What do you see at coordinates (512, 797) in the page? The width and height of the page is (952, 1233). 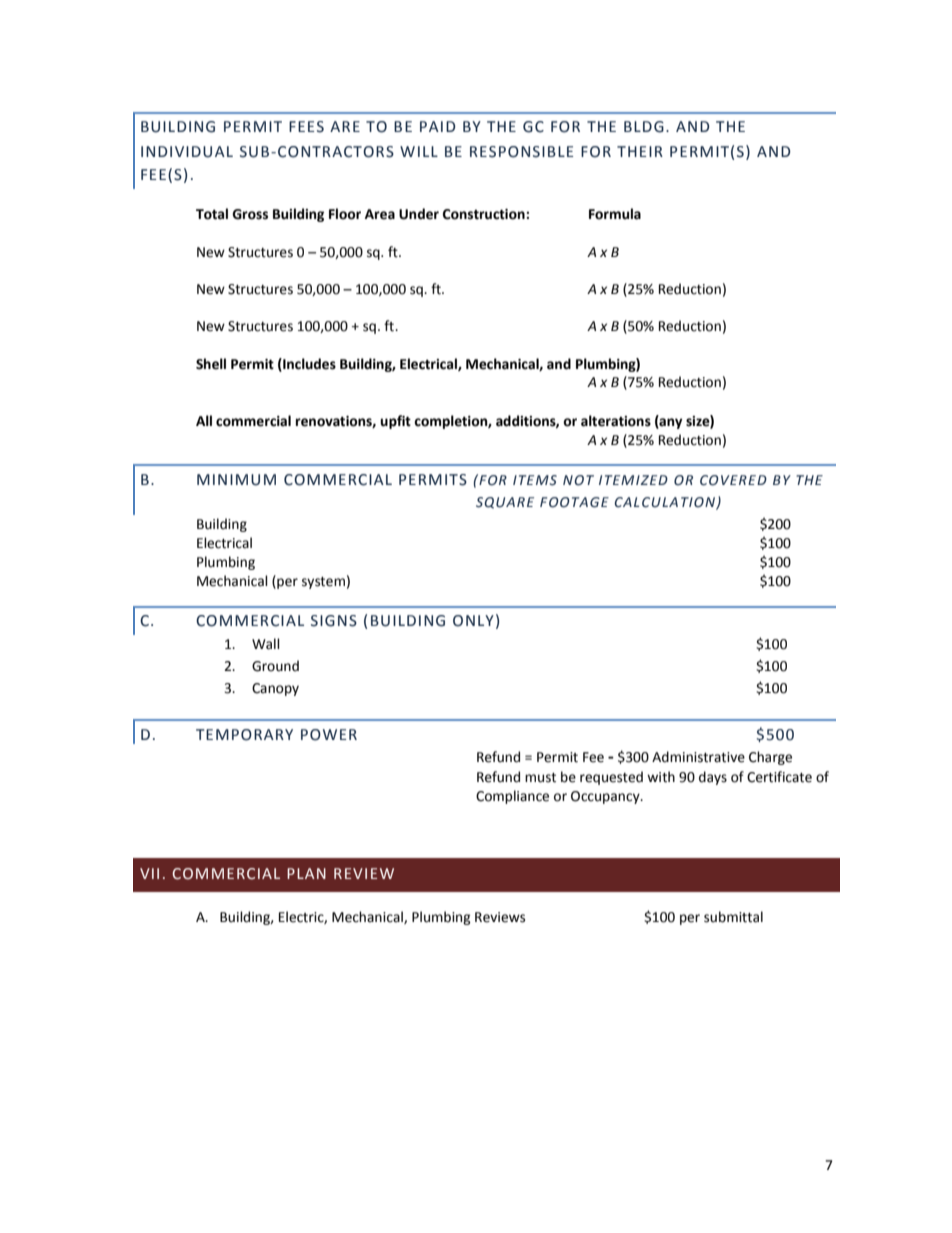 I see `Compliance` at bounding box center [512, 797].
